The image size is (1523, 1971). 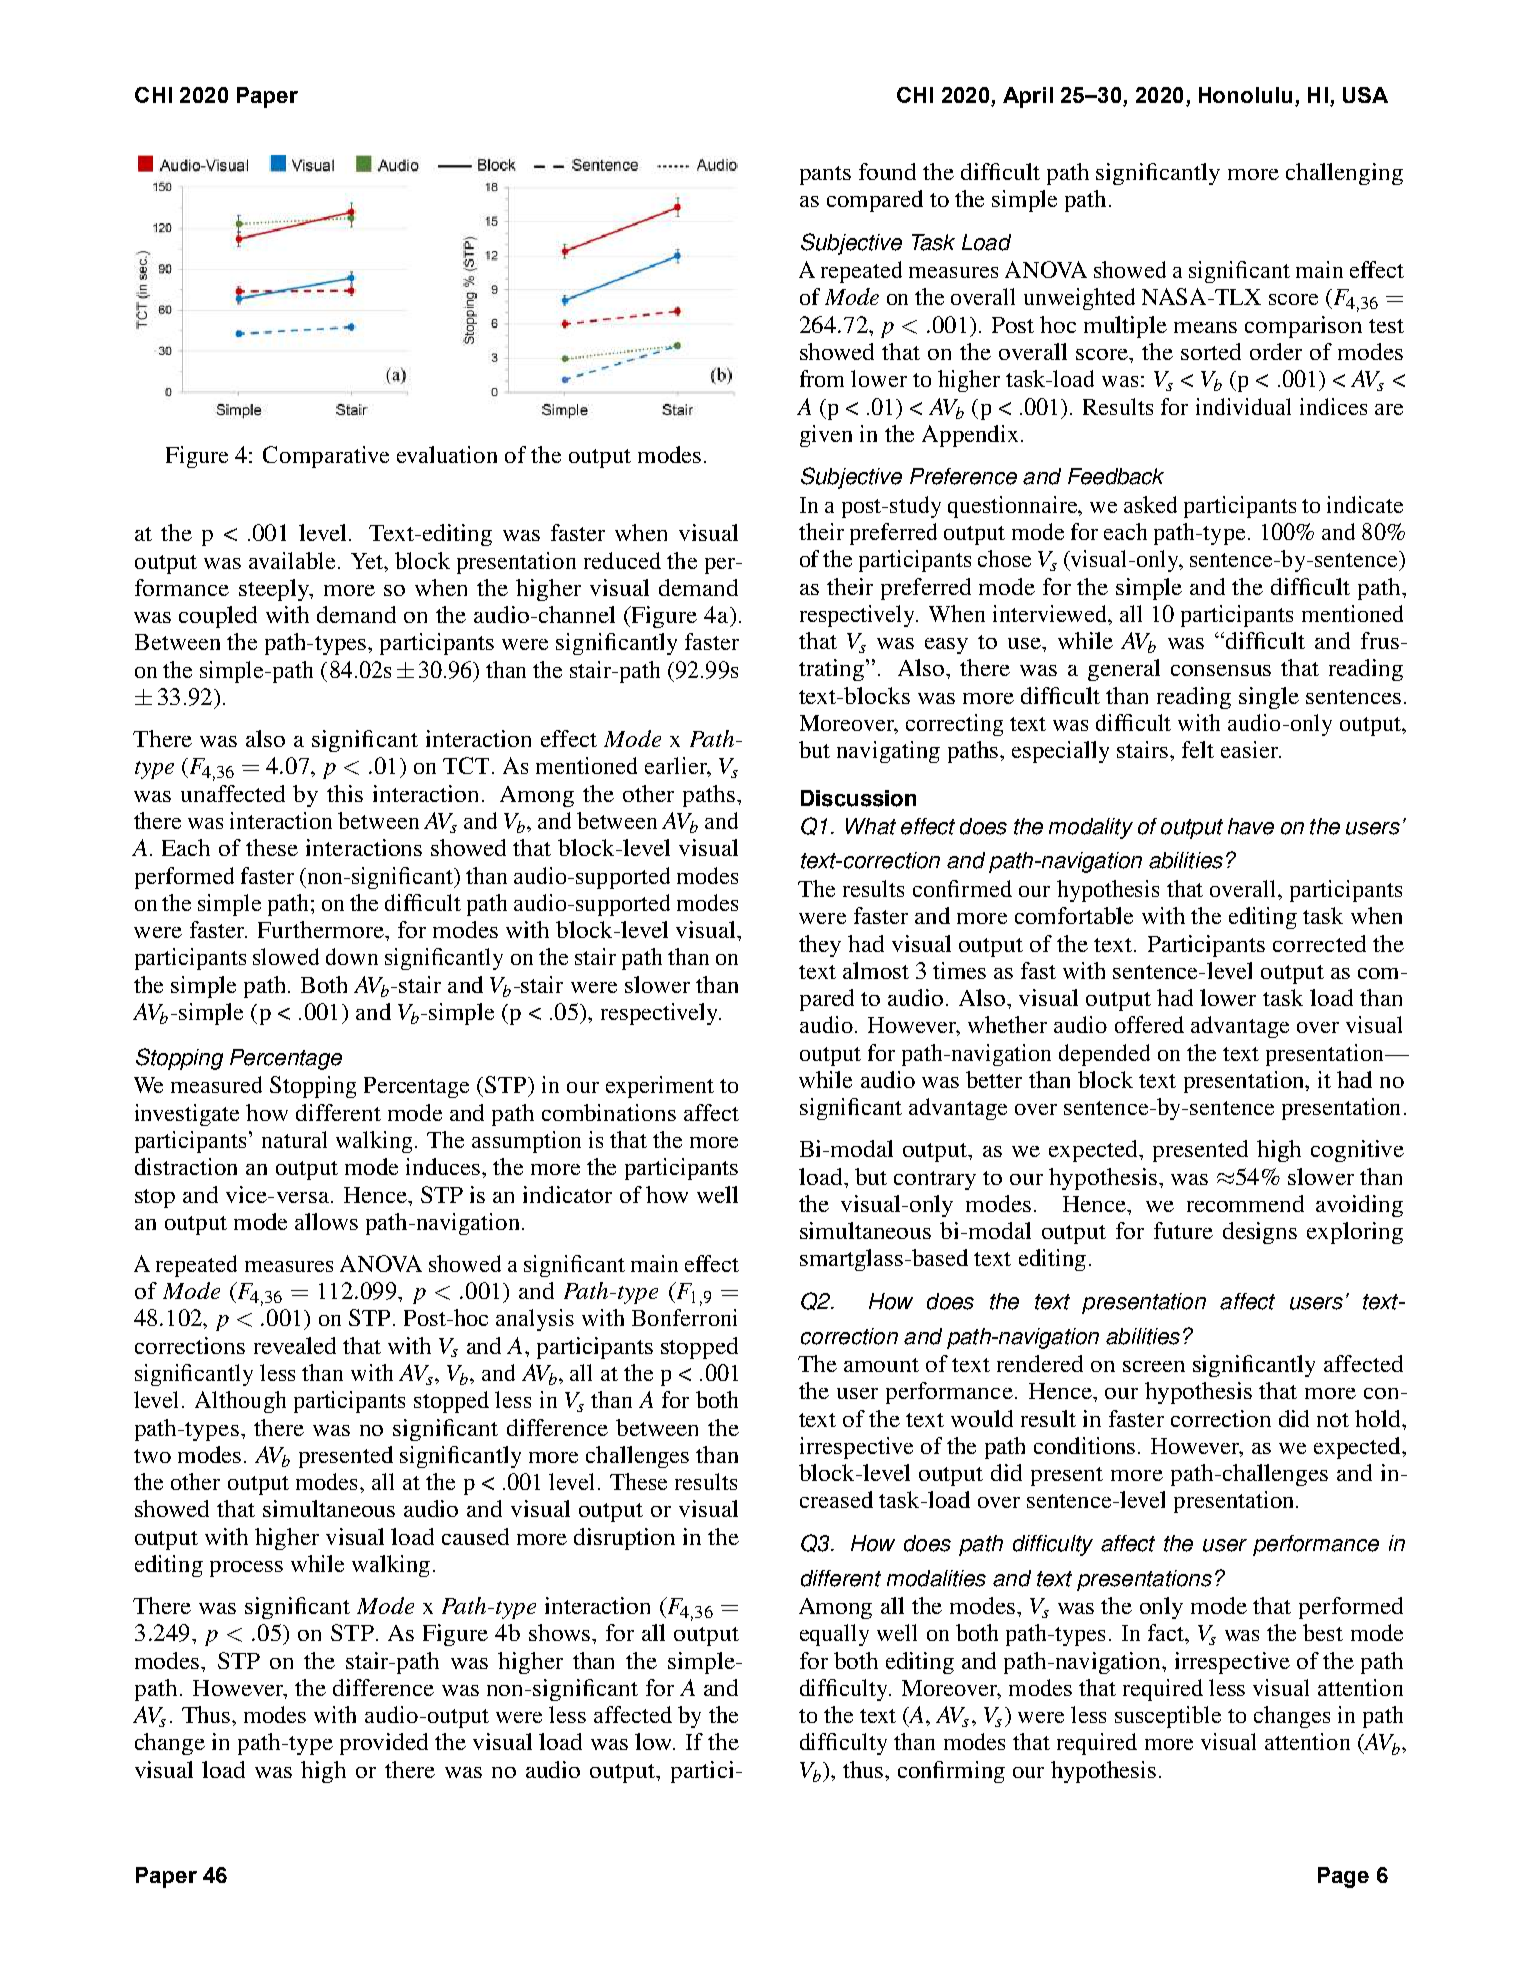 I want to click on slowed, so click(x=286, y=956).
